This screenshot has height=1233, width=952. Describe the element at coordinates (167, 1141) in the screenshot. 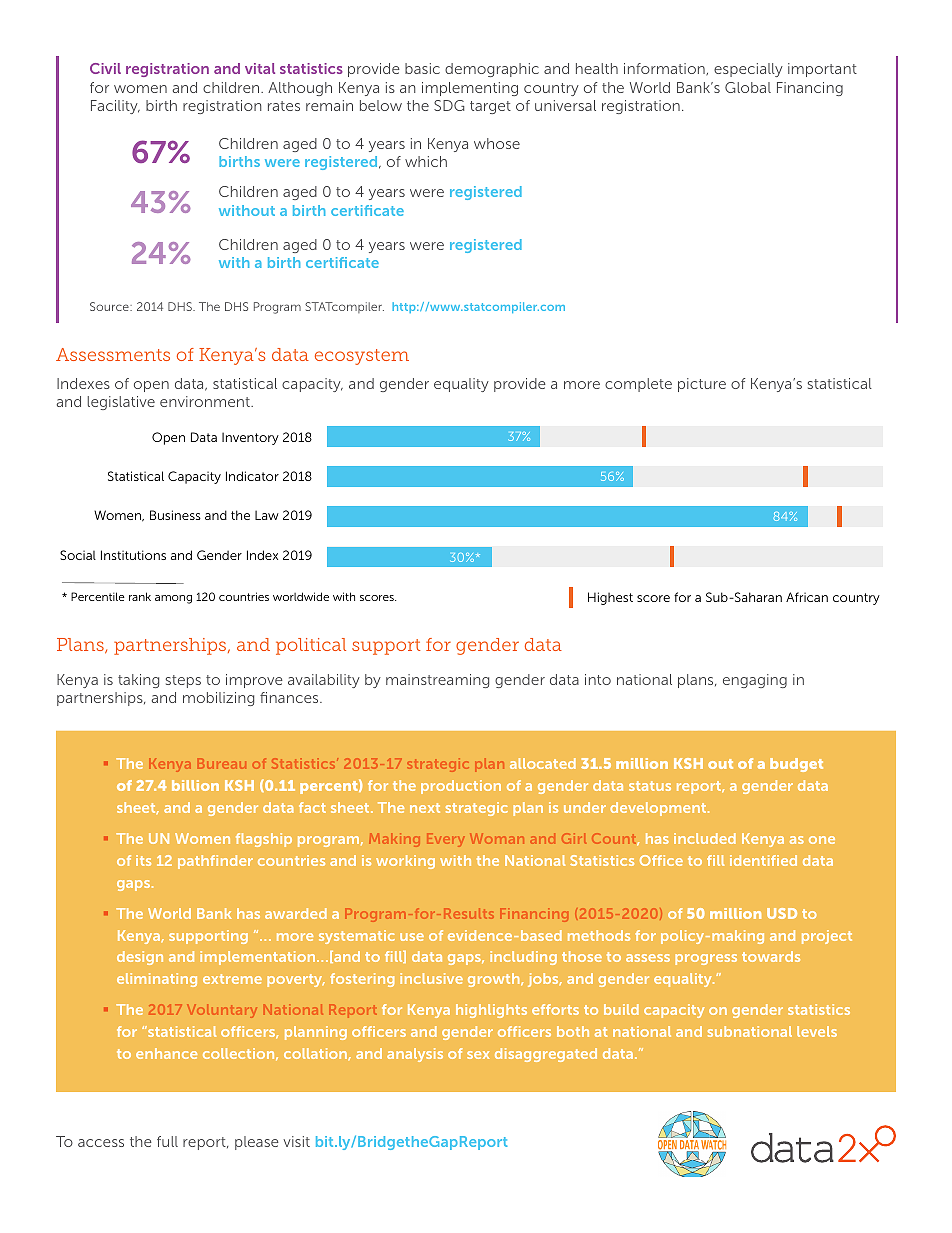

I see `full` at that location.
